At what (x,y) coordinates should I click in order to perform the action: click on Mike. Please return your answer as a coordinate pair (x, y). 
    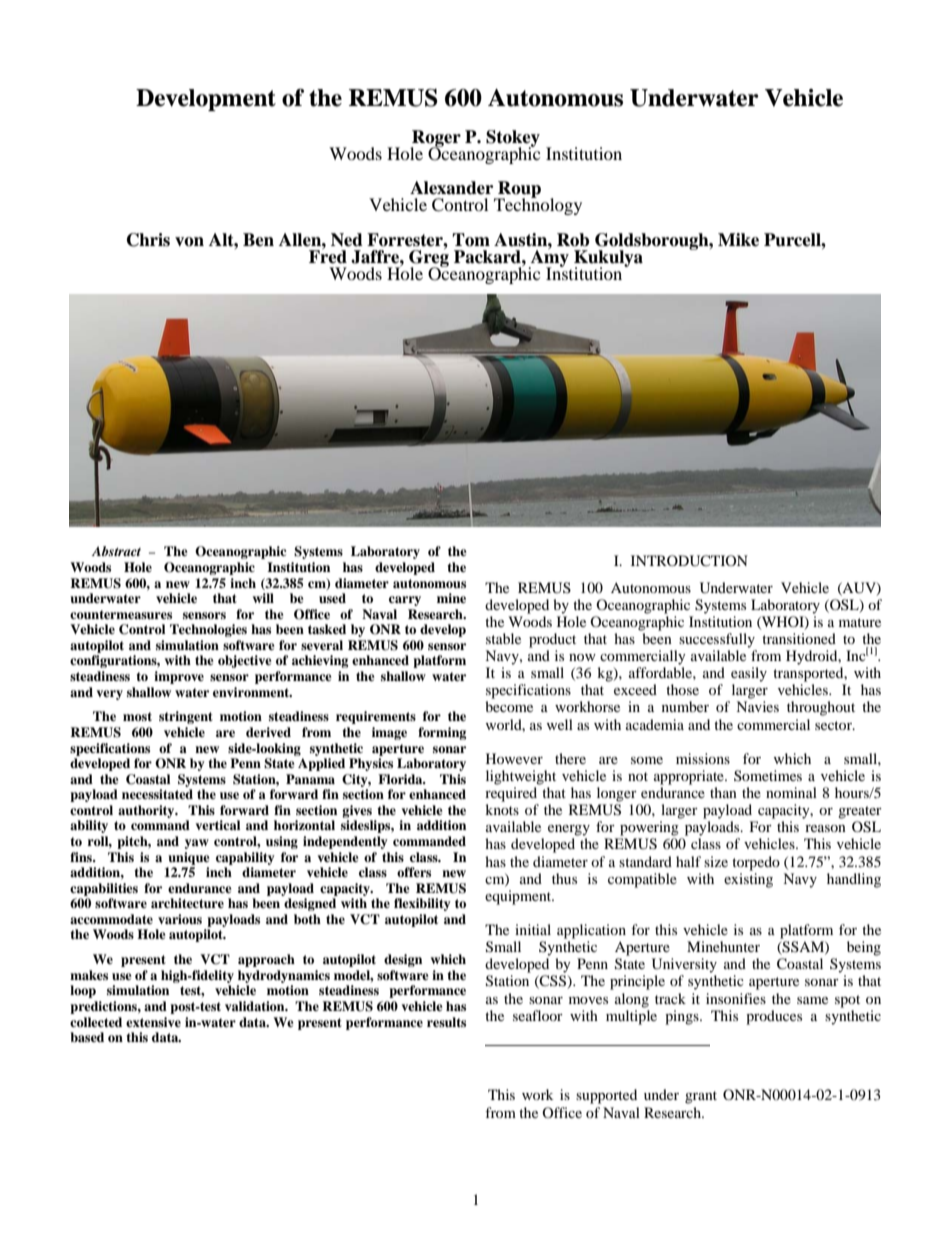
    Looking at the image, I should click on (738, 240).
